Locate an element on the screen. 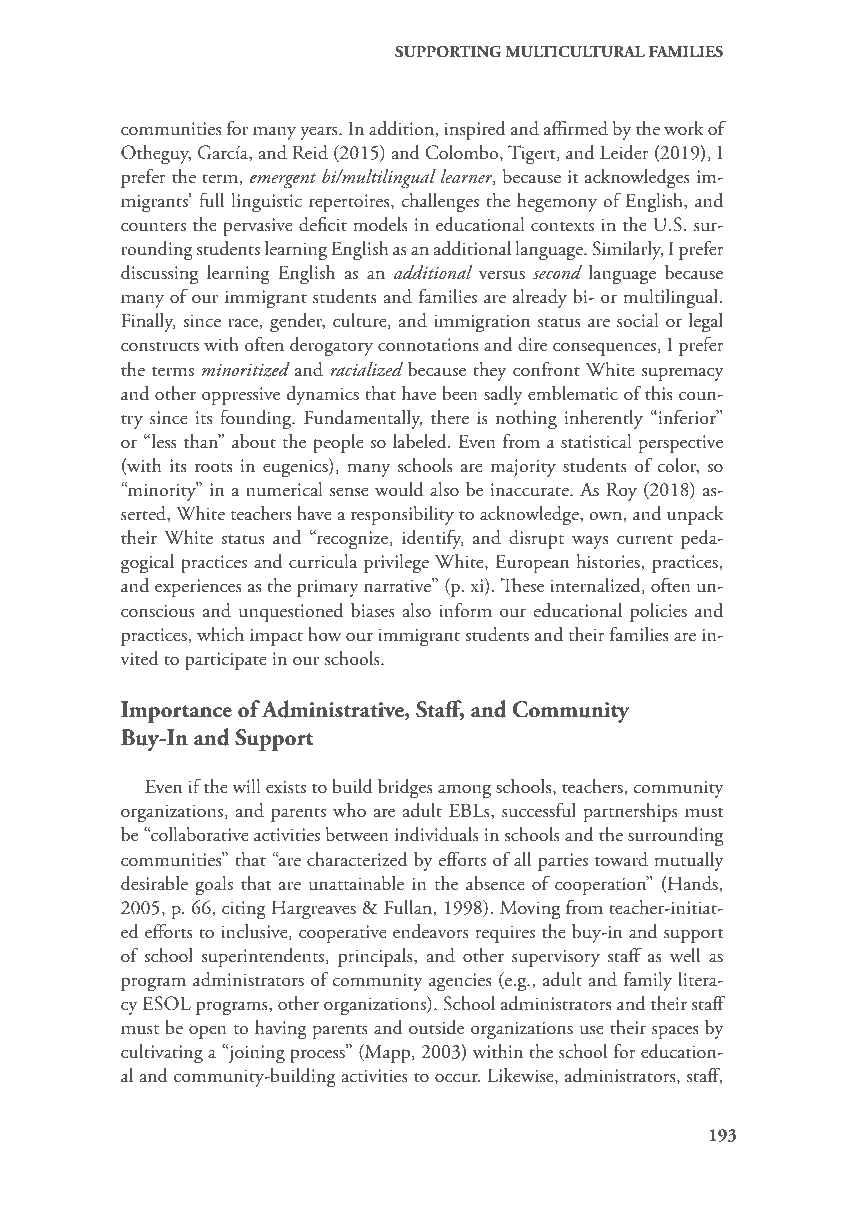 This screenshot has width=844, height=1205. experiences is located at coordinates (198, 588).
